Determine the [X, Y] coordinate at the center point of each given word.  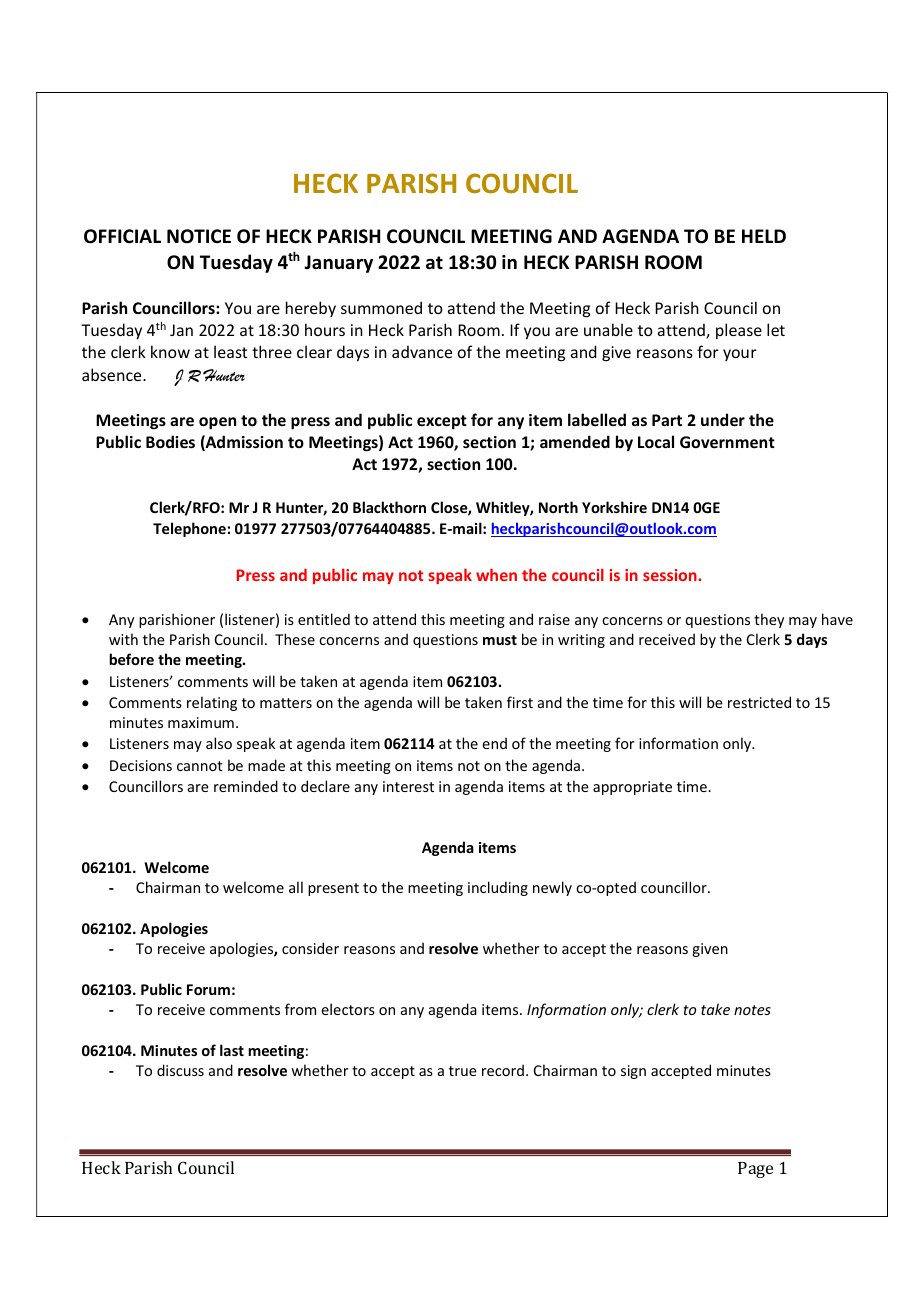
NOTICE [199, 236]
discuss [180, 1070]
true [463, 1071]
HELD [764, 236]
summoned [381, 307]
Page [755, 1170]
